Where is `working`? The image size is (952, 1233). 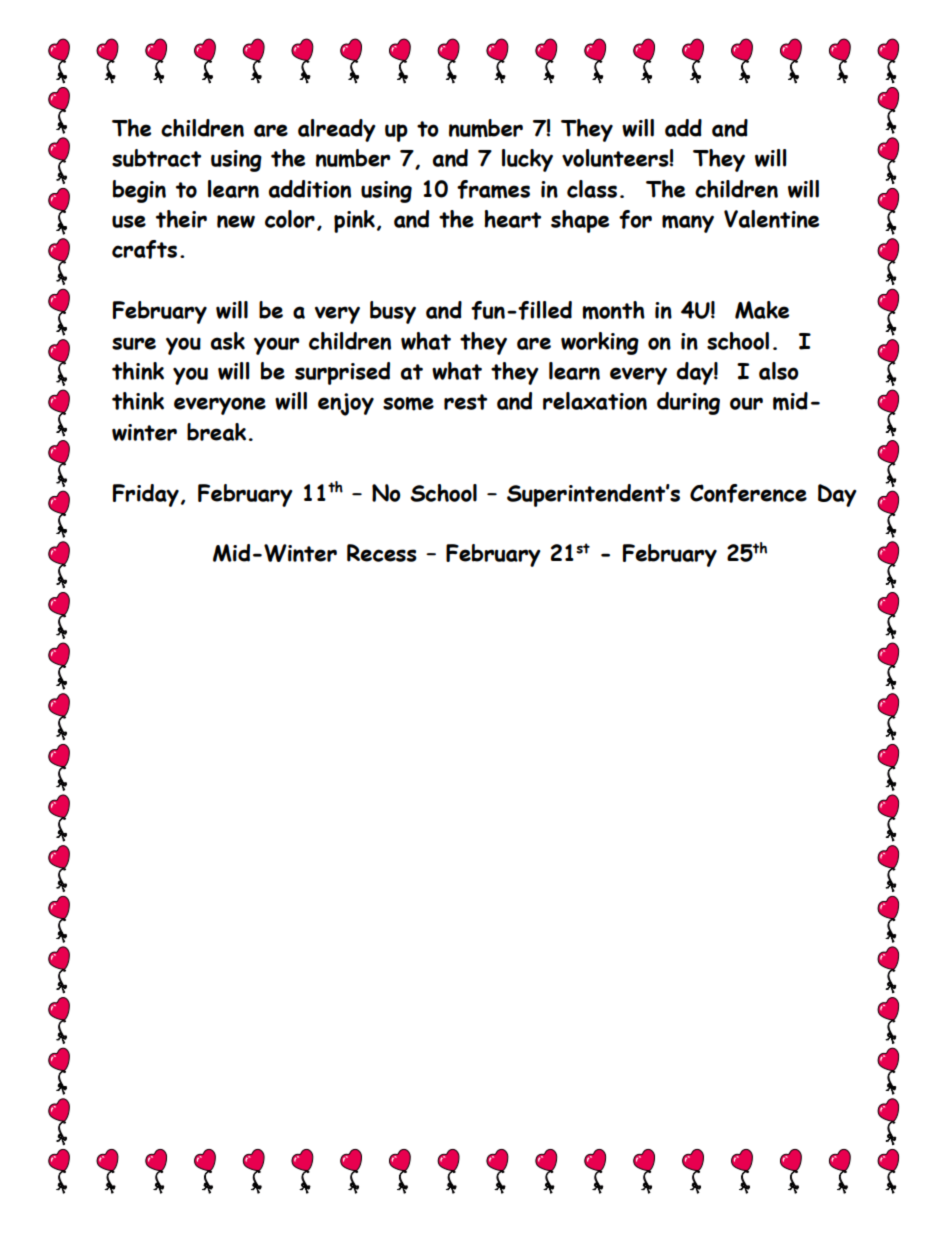 working is located at coordinates (600, 343).
